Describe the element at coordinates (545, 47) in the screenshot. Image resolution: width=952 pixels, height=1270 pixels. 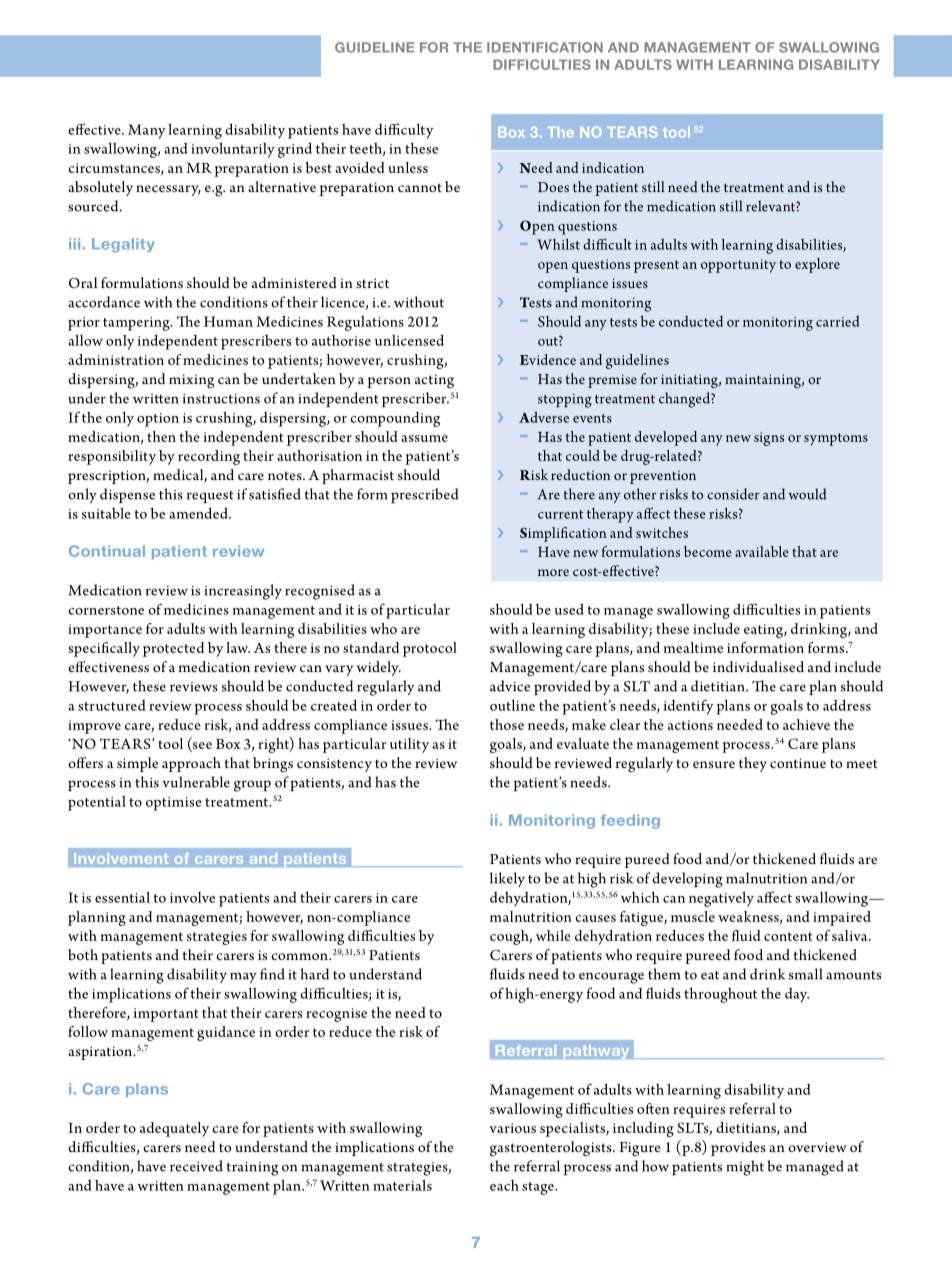
I see `IDENTIFICATION` at that location.
